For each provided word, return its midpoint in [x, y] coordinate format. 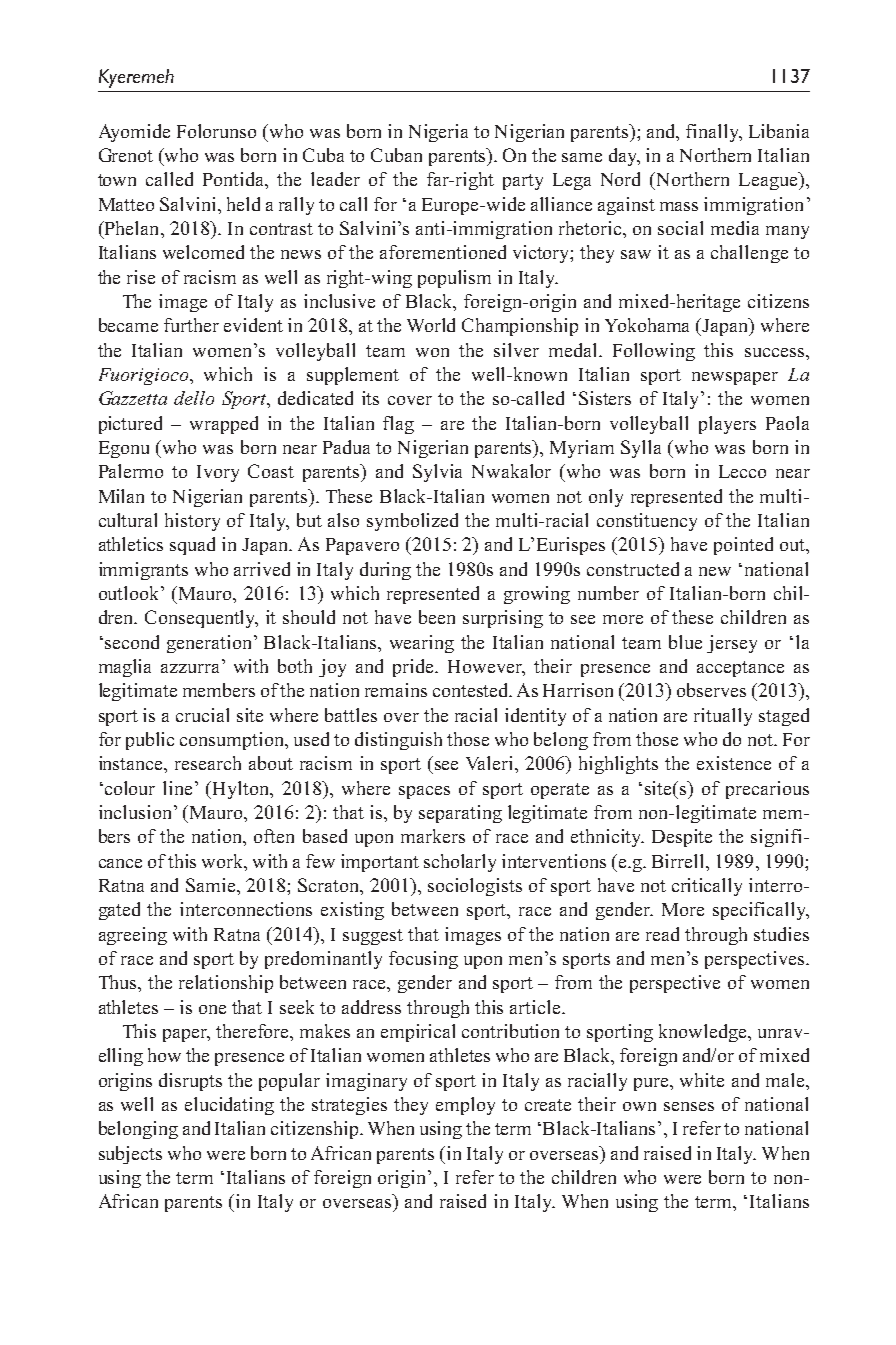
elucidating [229, 1106]
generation [211, 644]
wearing [422, 644]
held [243, 204]
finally [714, 133]
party [523, 182]
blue [685, 642]
